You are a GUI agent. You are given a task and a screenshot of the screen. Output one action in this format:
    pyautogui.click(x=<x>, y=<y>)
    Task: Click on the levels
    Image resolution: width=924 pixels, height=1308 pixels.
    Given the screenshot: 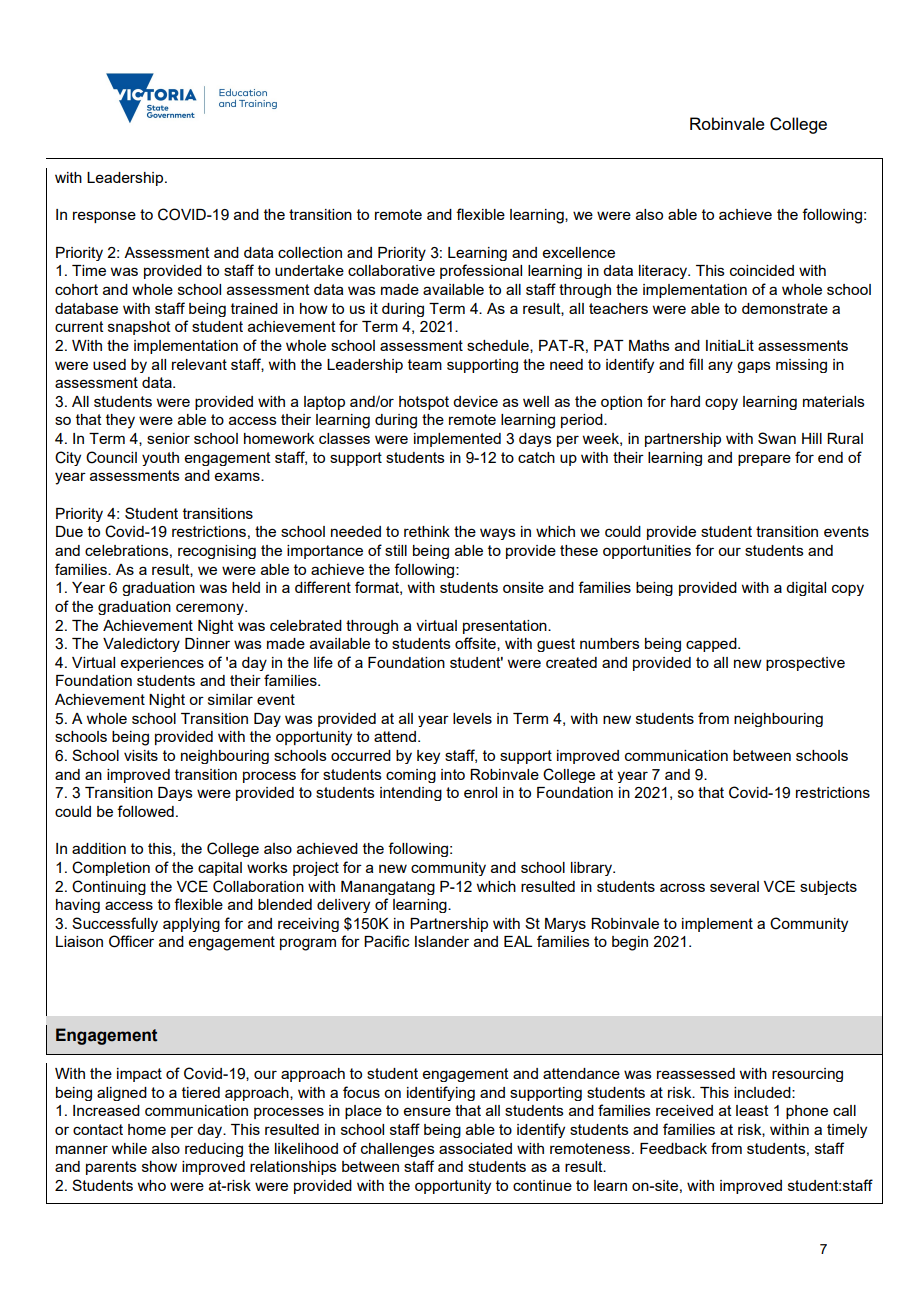 What is the action you would take?
    pyautogui.click(x=472, y=718)
